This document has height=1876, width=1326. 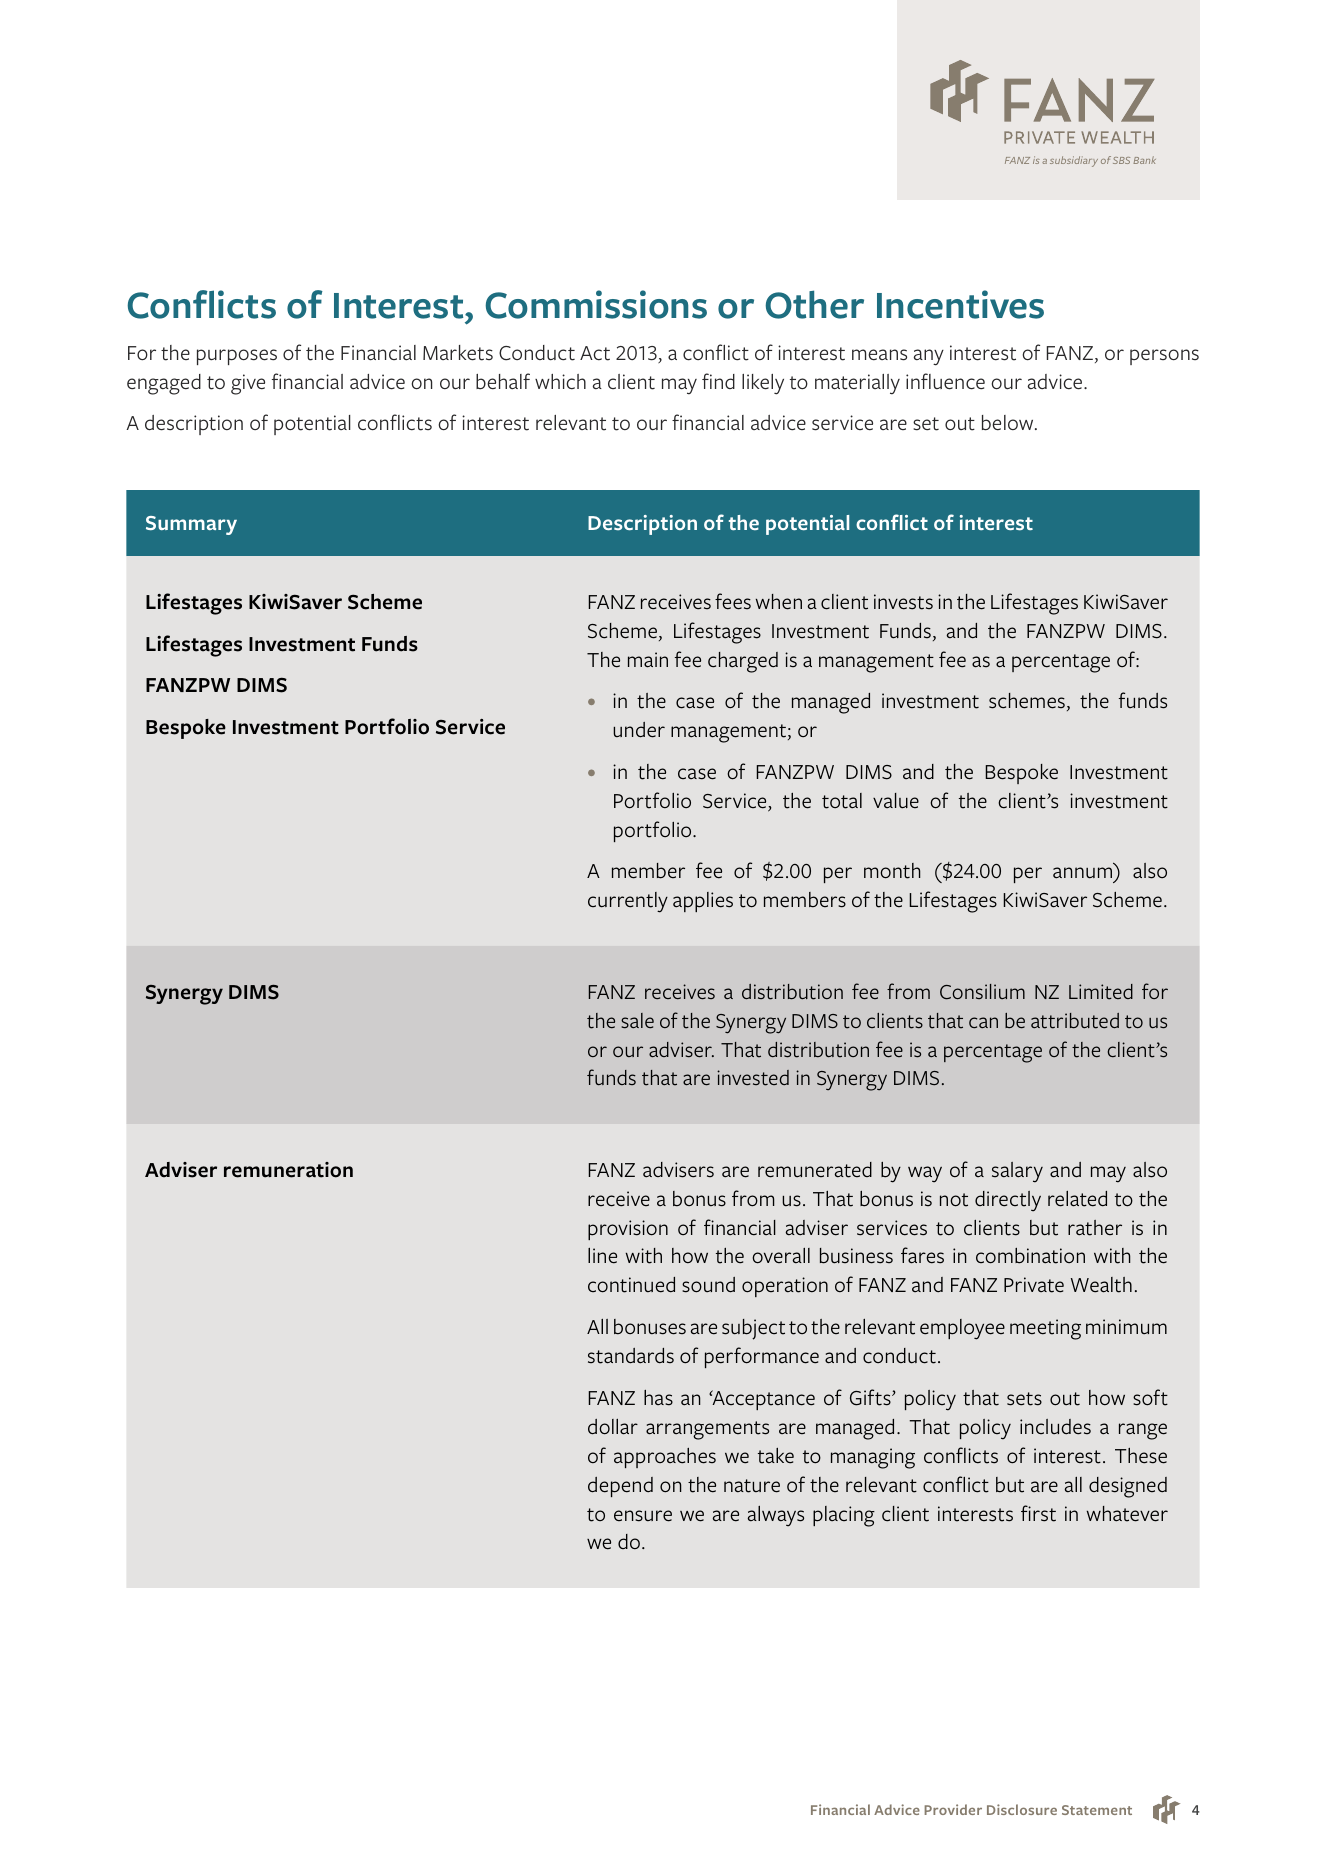 I want to click on purposes, so click(x=237, y=357).
